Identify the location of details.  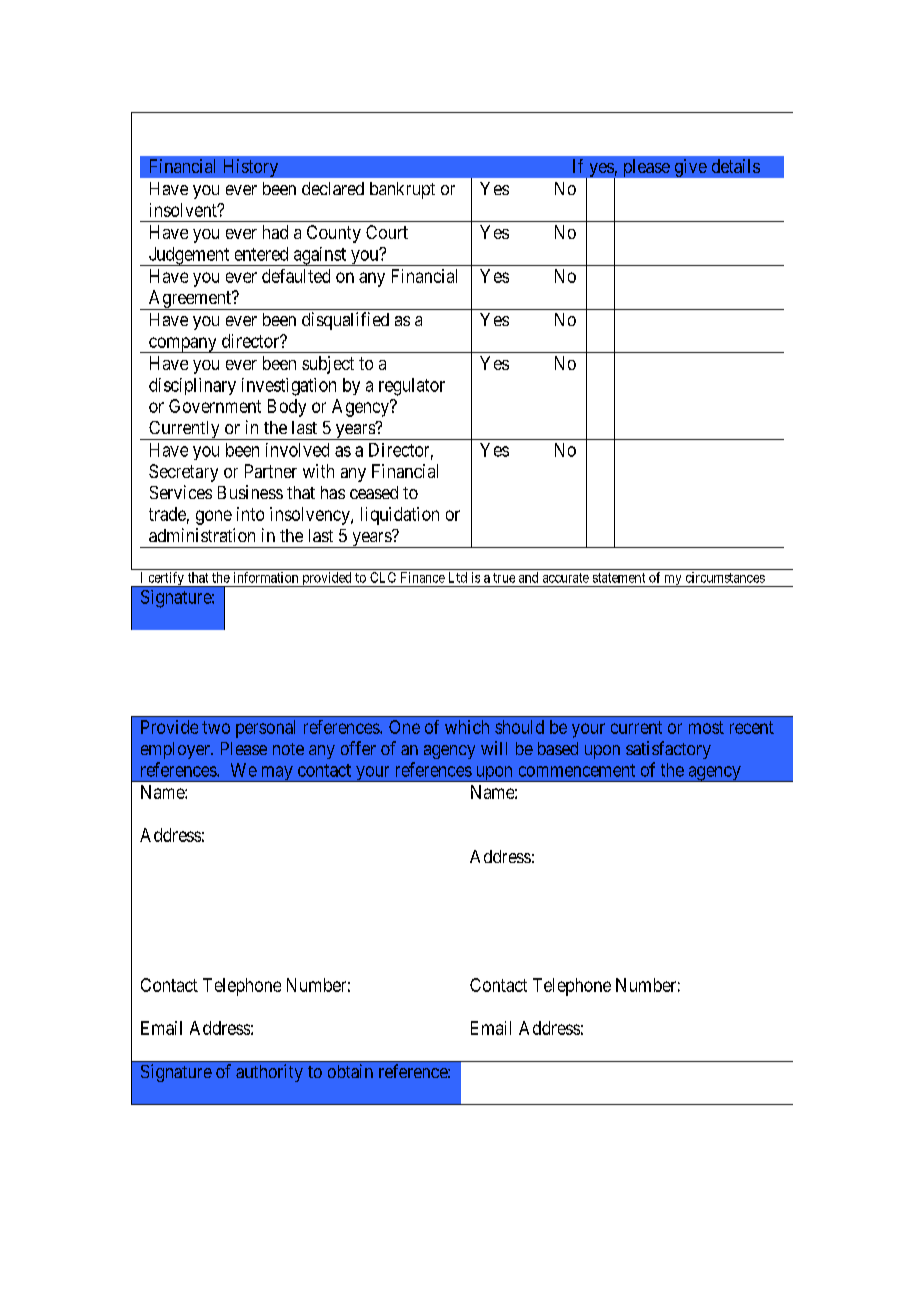
(736, 166).
